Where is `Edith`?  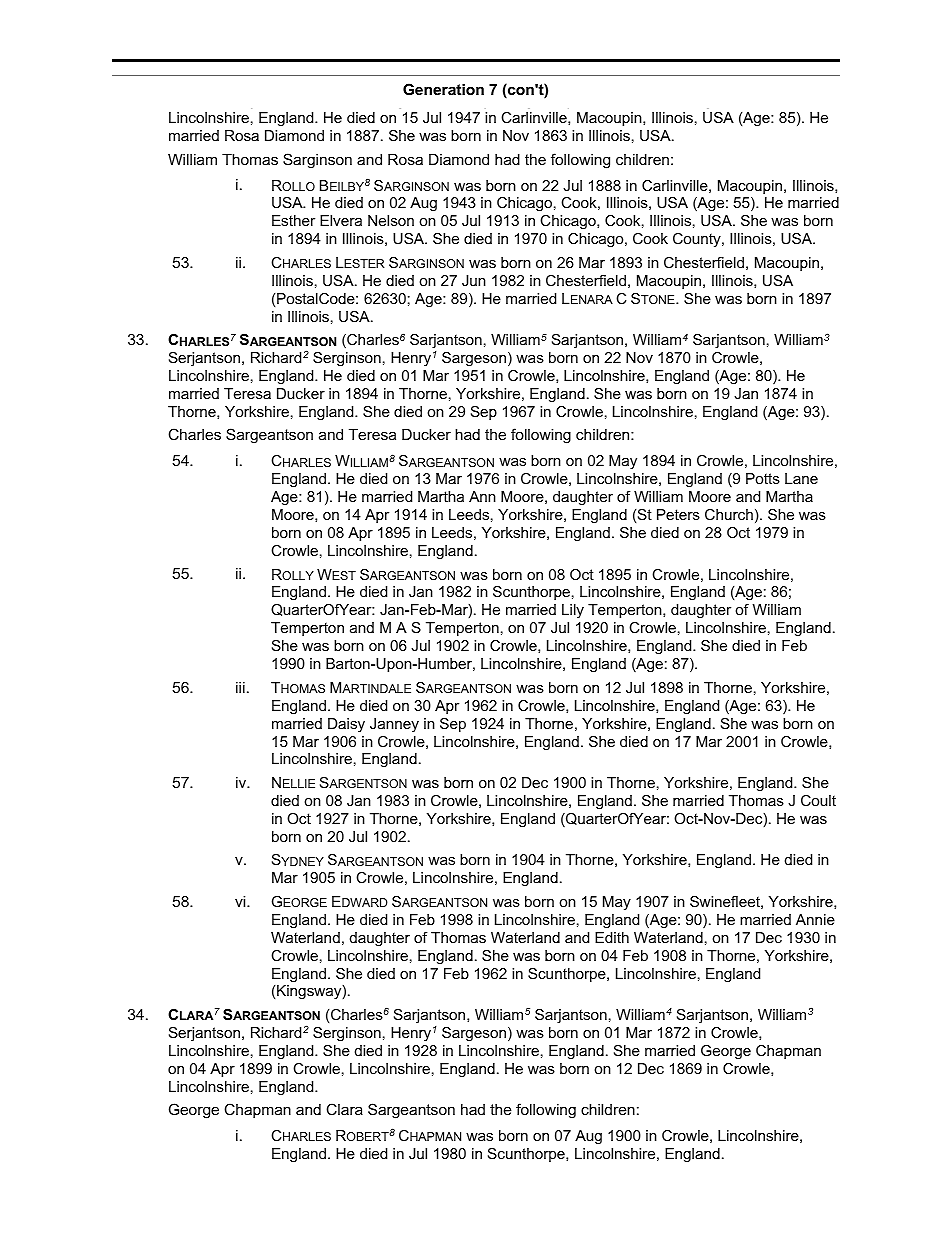 Edith is located at coordinates (612, 937).
